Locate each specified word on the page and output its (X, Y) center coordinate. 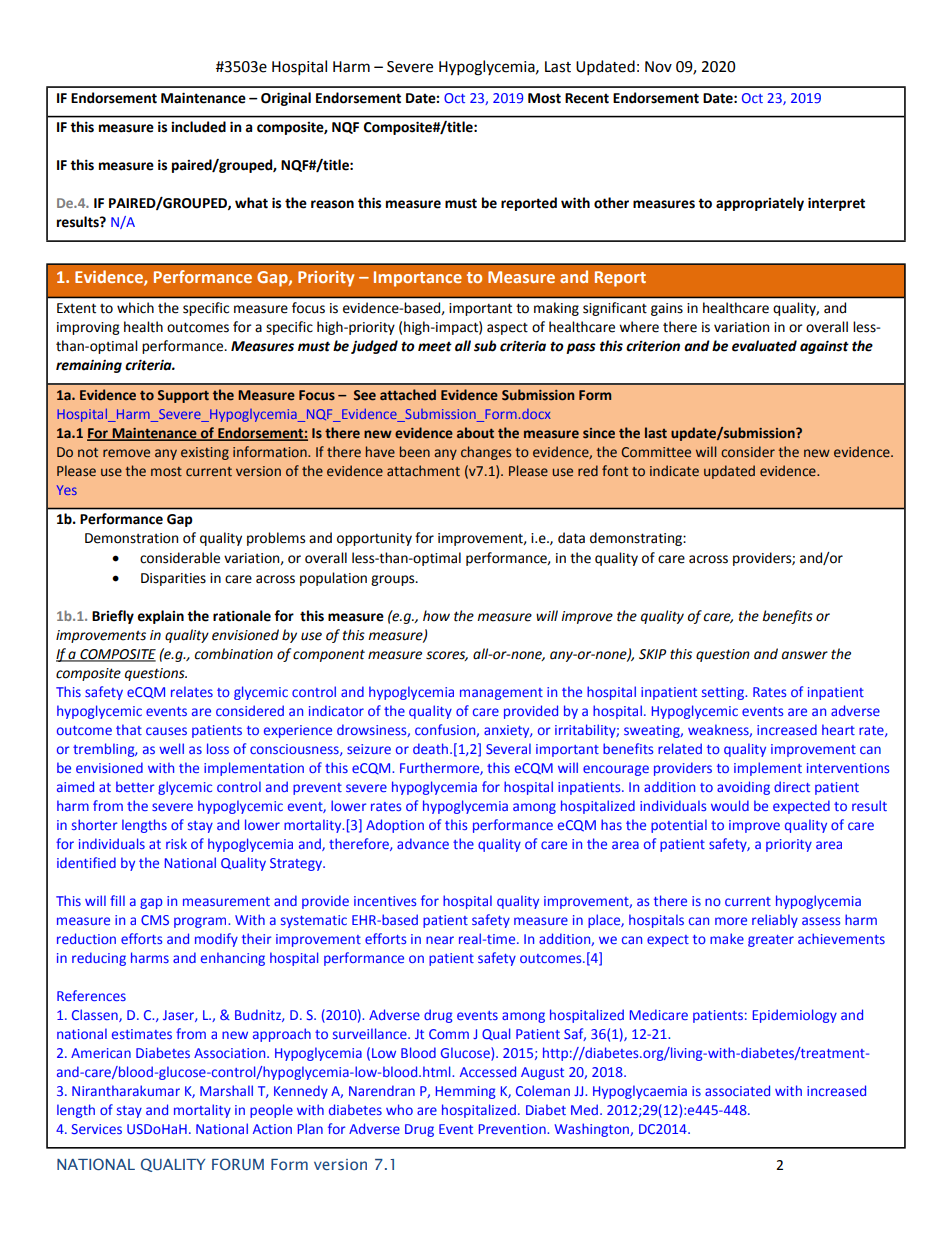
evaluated (764, 346)
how (436, 616)
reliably (775, 921)
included (198, 127)
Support (183, 396)
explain (160, 617)
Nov (658, 67)
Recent (587, 98)
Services (97, 1129)
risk (176, 843)
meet (435, 346)
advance (423, 843)
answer (805, 655)
